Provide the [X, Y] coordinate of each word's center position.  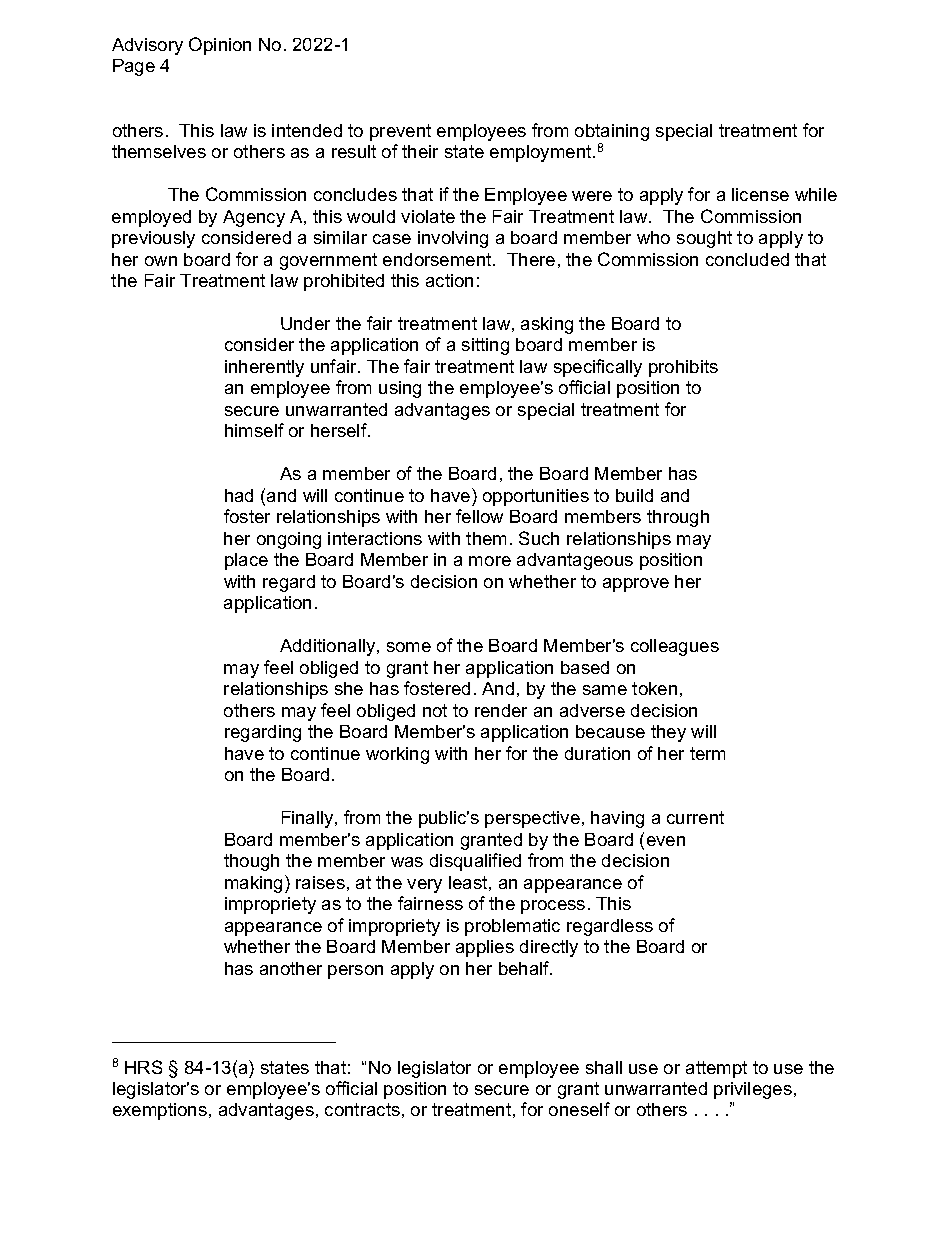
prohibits [683, 368]
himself [254, 430]
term [707, 753]
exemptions [160, 1111]
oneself [579, 1109]
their [420, 151]
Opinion [220, 46]
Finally [309, 819]
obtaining [612, 132]
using [400, 389]
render [501, 710]
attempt [716, 1069]
